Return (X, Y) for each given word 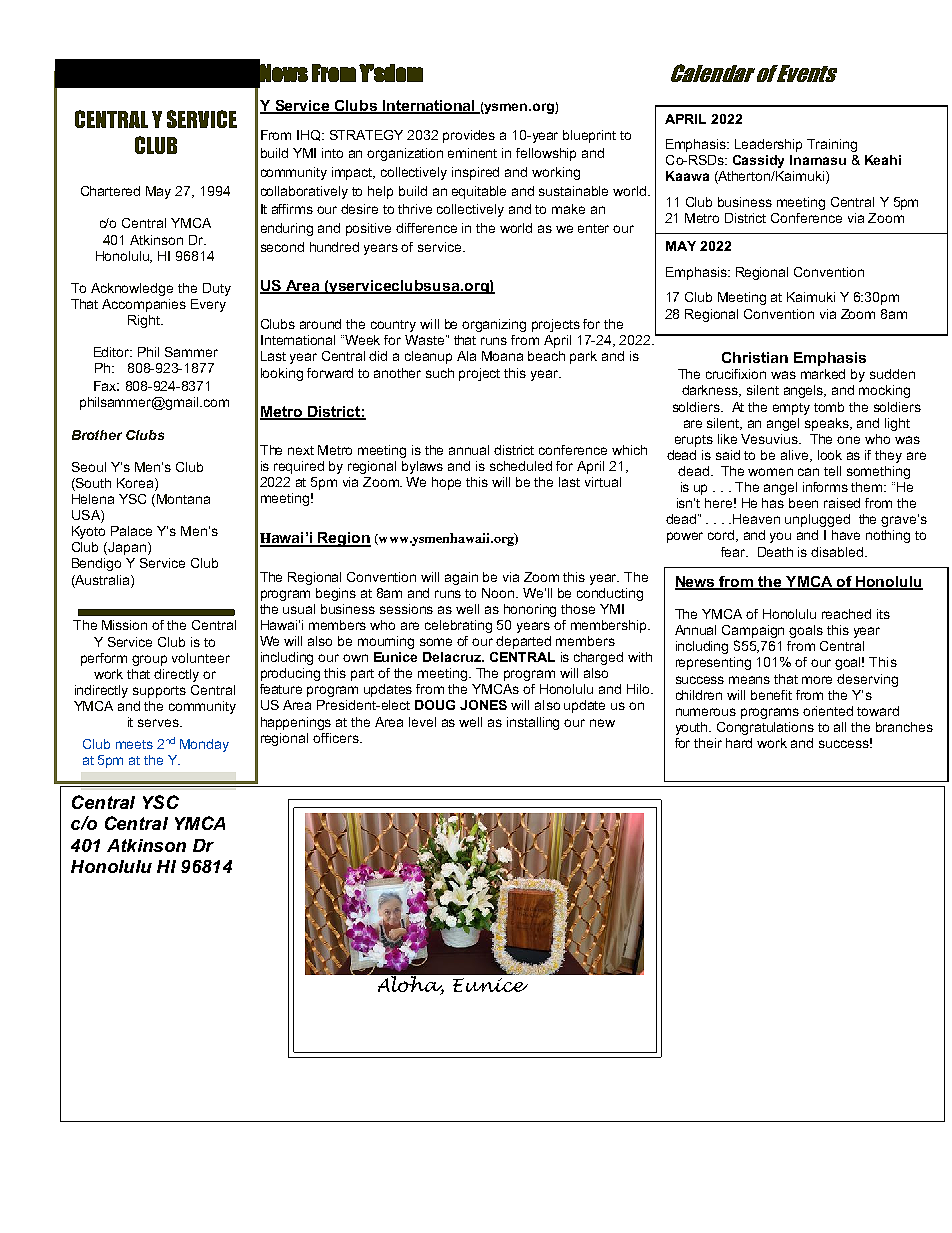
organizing (494, 325)
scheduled (521, 466)
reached (846, 614)
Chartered (110, 191)
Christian (755, 357)
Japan (126, 548)
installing (533, 723)
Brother (97, 435)
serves (159, 723)
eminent (472, 153)
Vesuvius (770, 439)
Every (208, 305)
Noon (499, 593)
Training (832, 145)
